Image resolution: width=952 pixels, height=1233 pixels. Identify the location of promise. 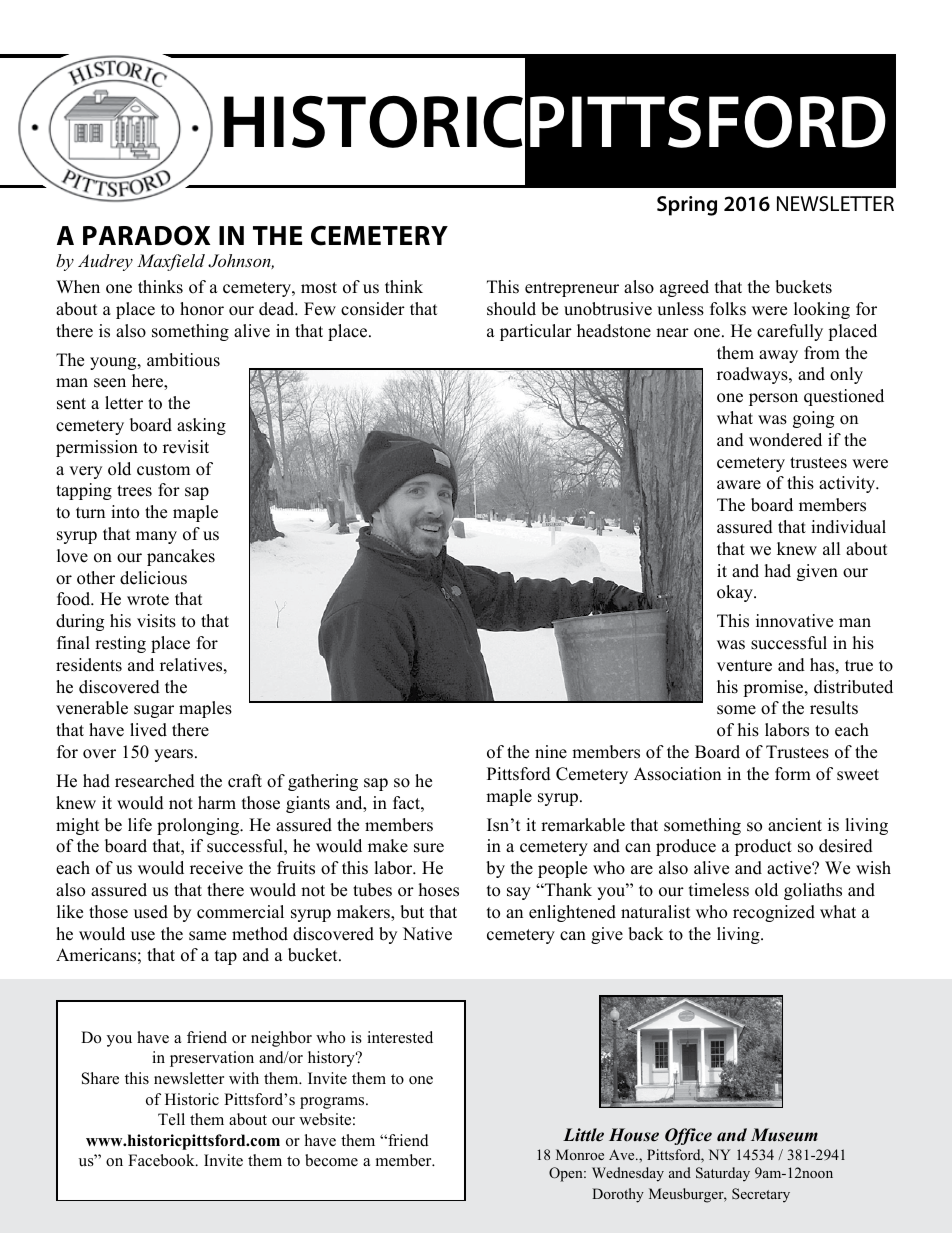
(774, 688).
